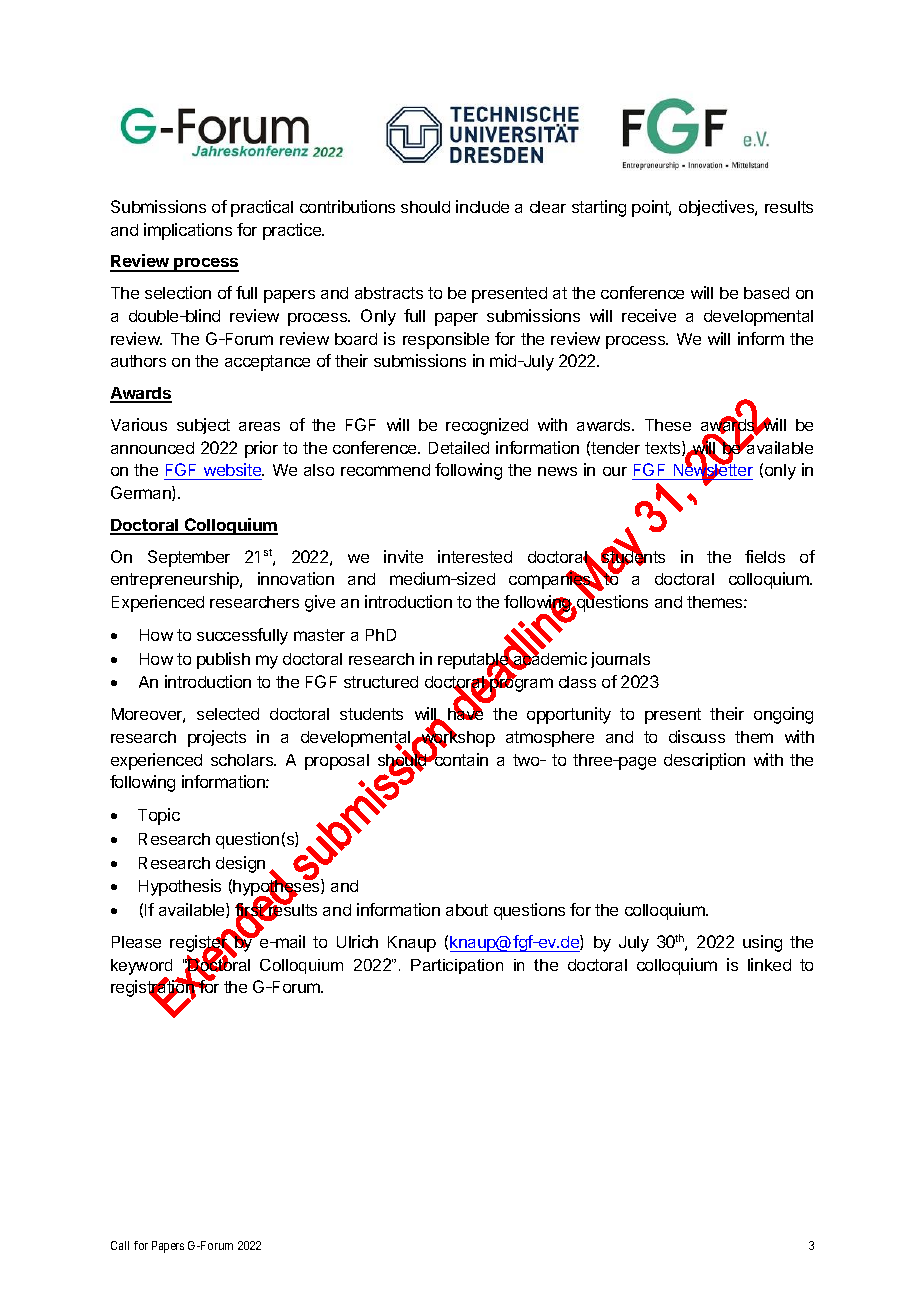  What do you see at coordinates (704, 761) in the screenshot?
I see `description` at bounding box center [704, 761].
